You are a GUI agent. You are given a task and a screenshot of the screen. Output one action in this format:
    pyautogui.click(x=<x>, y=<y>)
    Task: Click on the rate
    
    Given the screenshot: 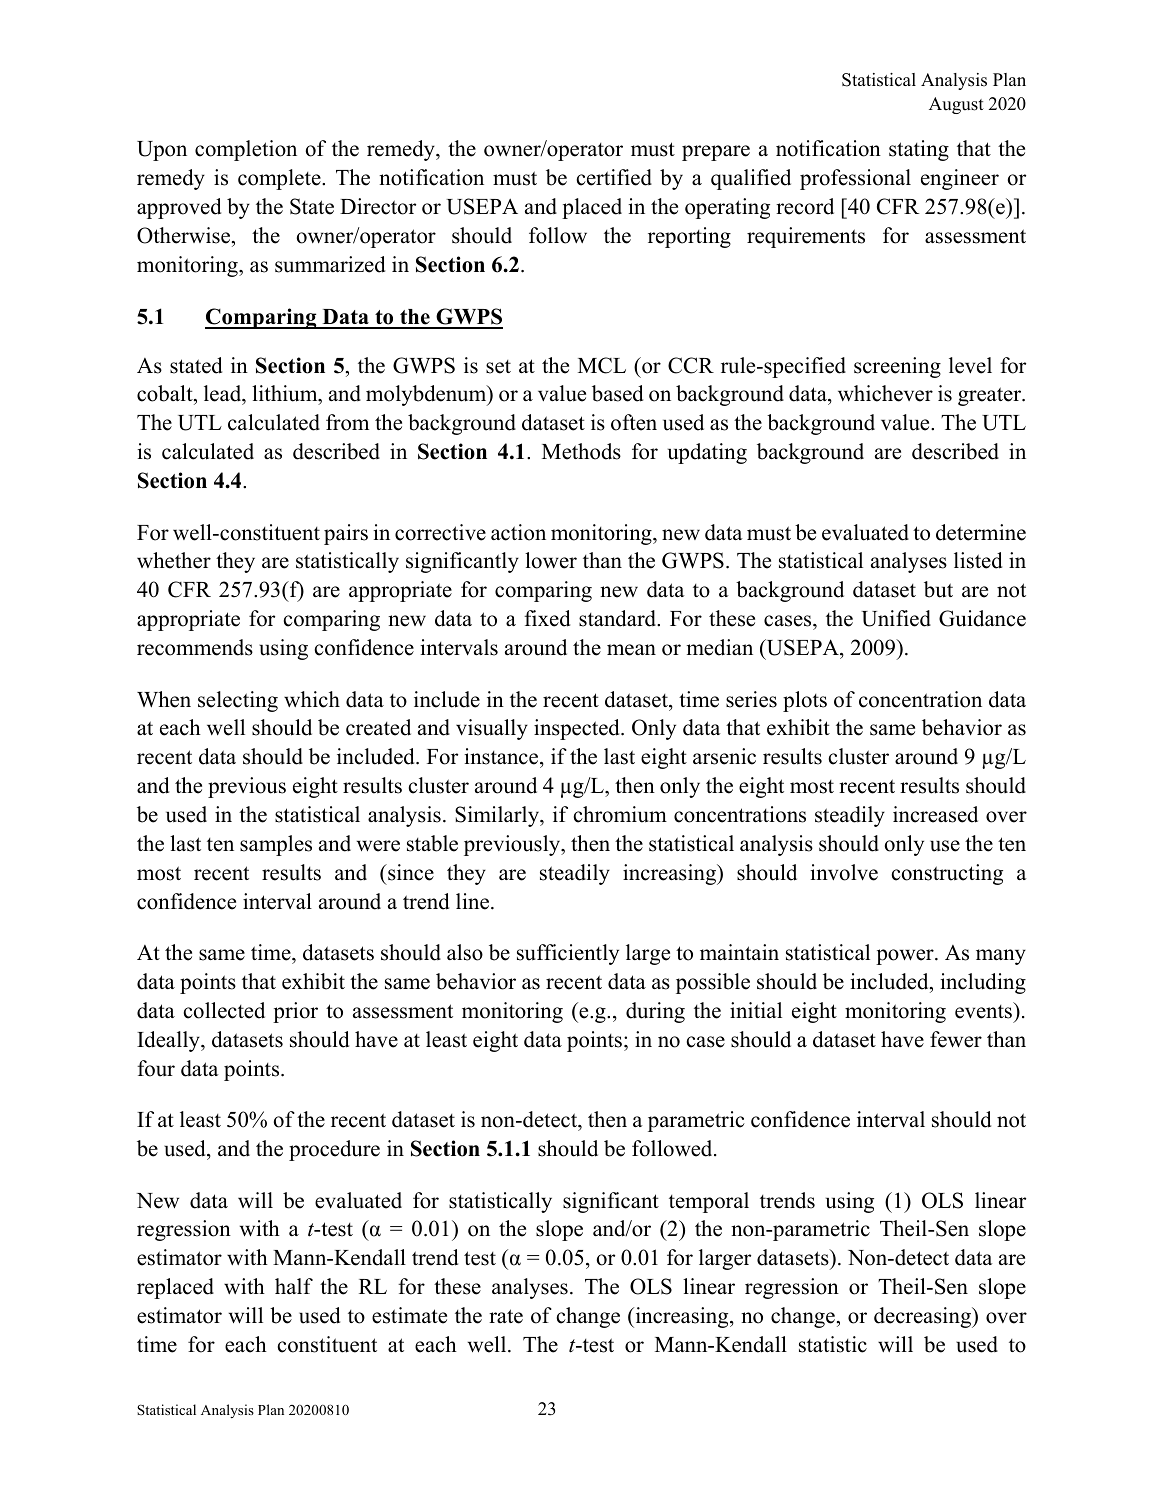 What is the action you would take?
    pyautogui.click(x=506, y=1316)
